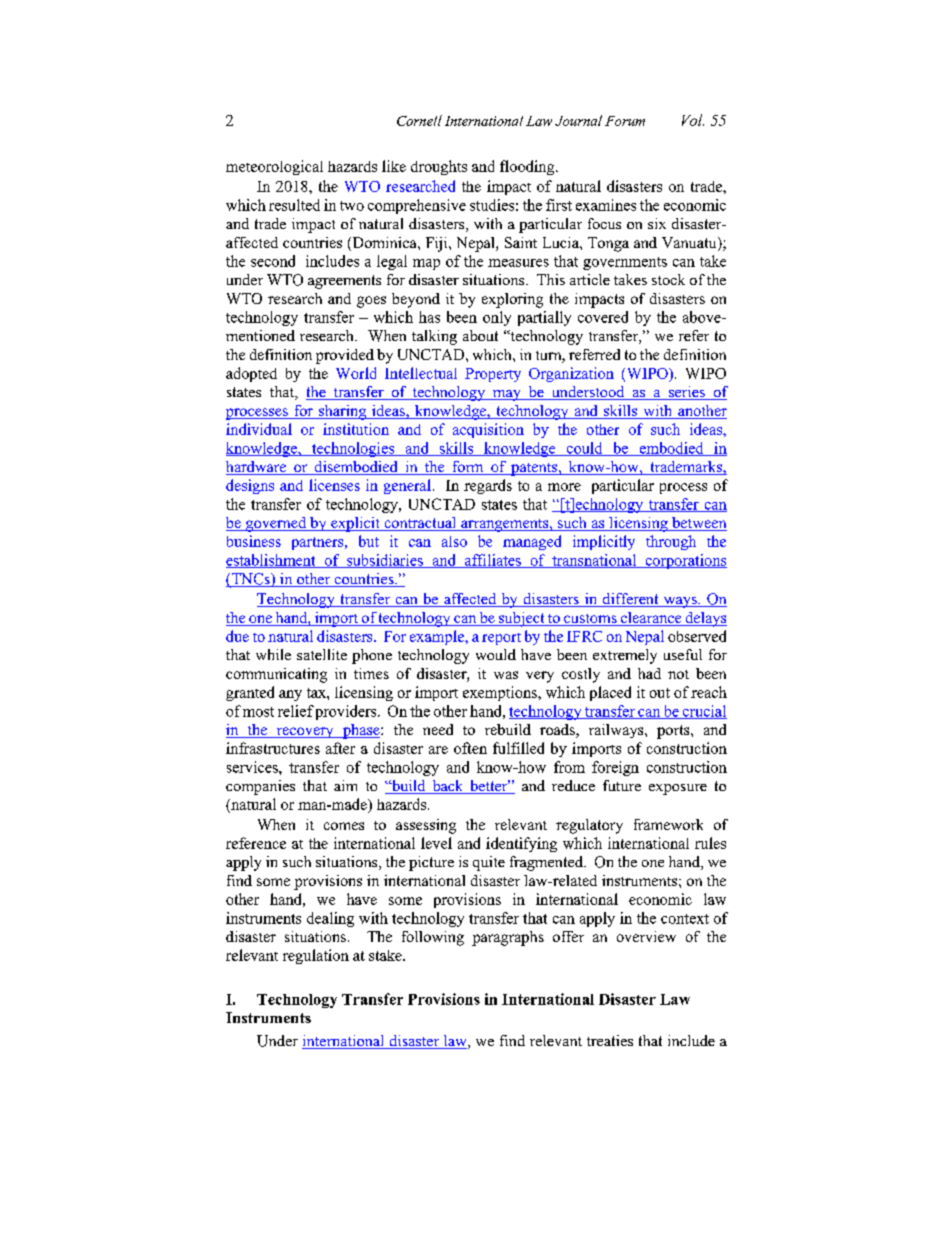 The height and width of the screenshot is (1233, 952). What do you see at coordinates (316, 956) in the screenshot?
I see `regulation` at bounding box center [316, 956].
